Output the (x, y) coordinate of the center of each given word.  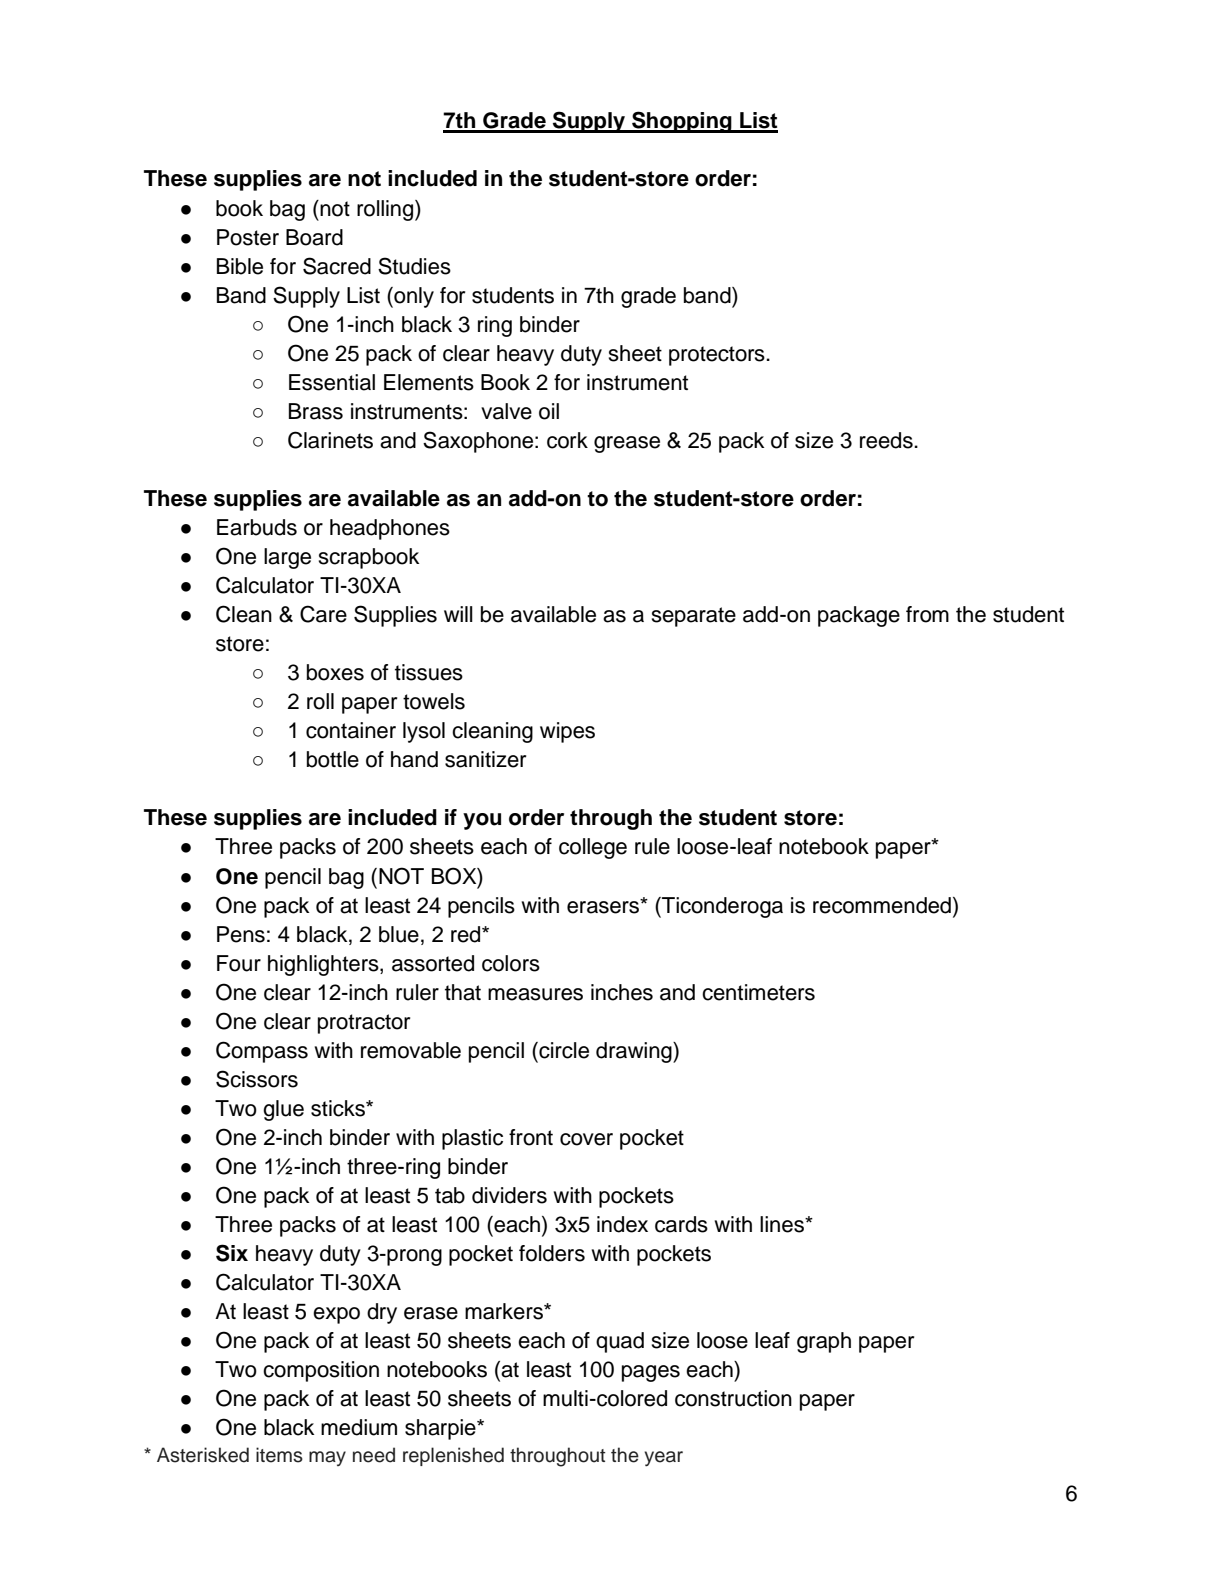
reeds (887, 440)
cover (586, 1139)
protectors (718, 356)
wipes (567, 732)
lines (783, 1224)
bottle (333, 759)
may (327, 1458)
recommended (882, 905)
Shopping (682, 122)
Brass (316, 411)
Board (314, 237)
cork (567, 440)
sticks (339, 1108)
